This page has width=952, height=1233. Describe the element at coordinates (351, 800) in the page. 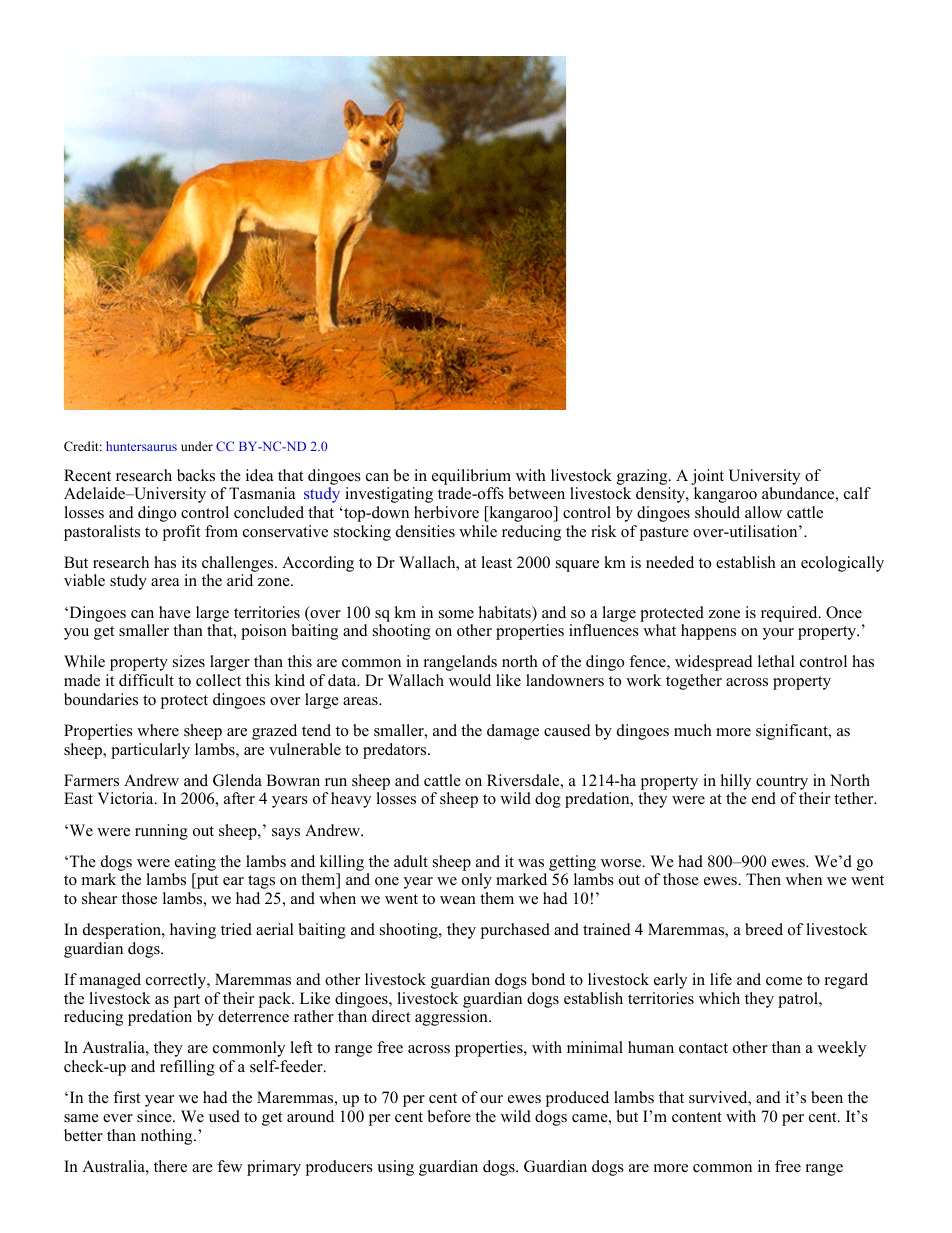

I see `heavy` at that location.
